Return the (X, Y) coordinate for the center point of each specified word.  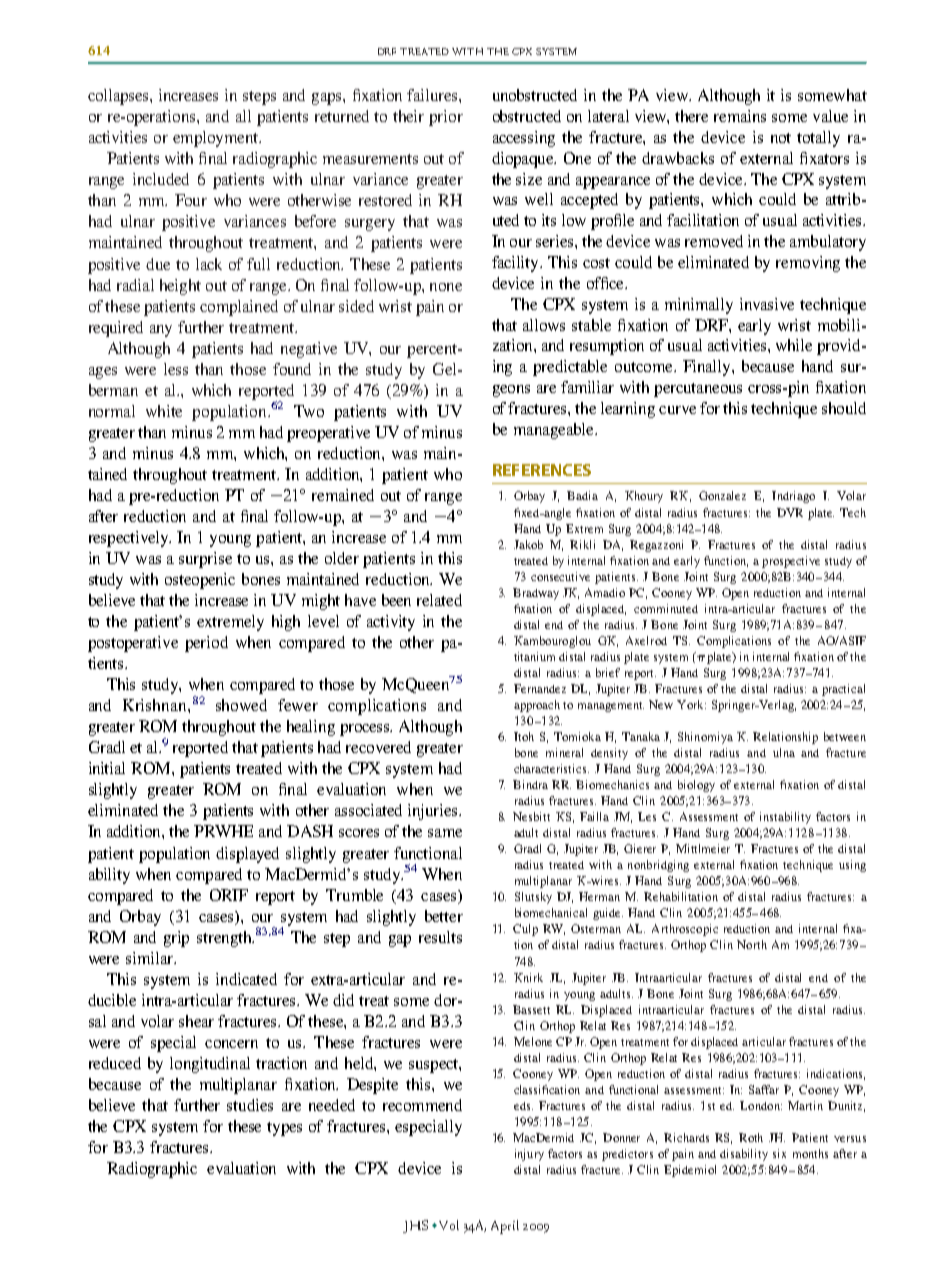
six (779, 1153)
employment (216, 139)
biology (696, 786)
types (284, 1129)
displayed (247, 855)
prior (446, 118)
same (445, 833)
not (781, 138)
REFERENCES (542, 470)
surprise (205, 560)
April (505, 1227)
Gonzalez (722, 495)
